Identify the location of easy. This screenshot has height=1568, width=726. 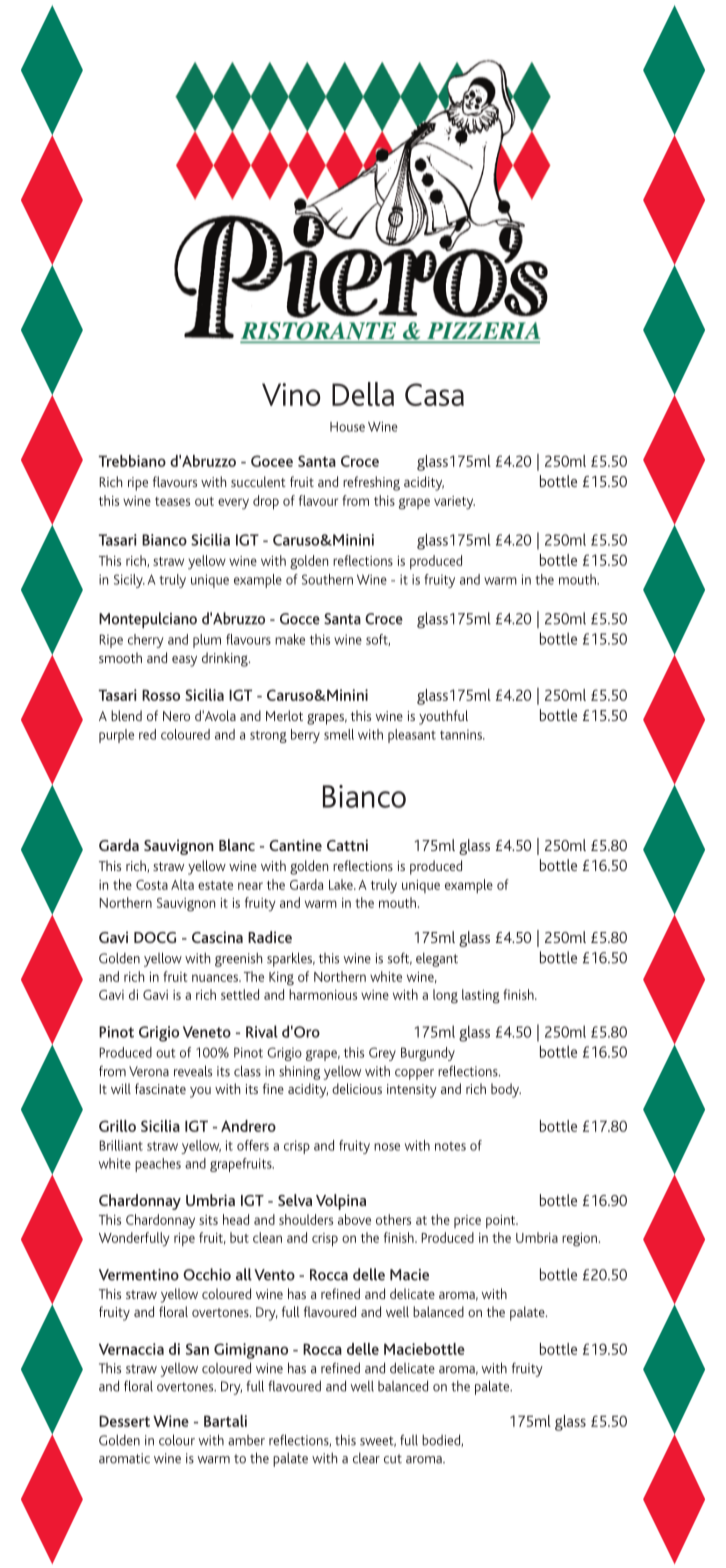
(184, 661).
